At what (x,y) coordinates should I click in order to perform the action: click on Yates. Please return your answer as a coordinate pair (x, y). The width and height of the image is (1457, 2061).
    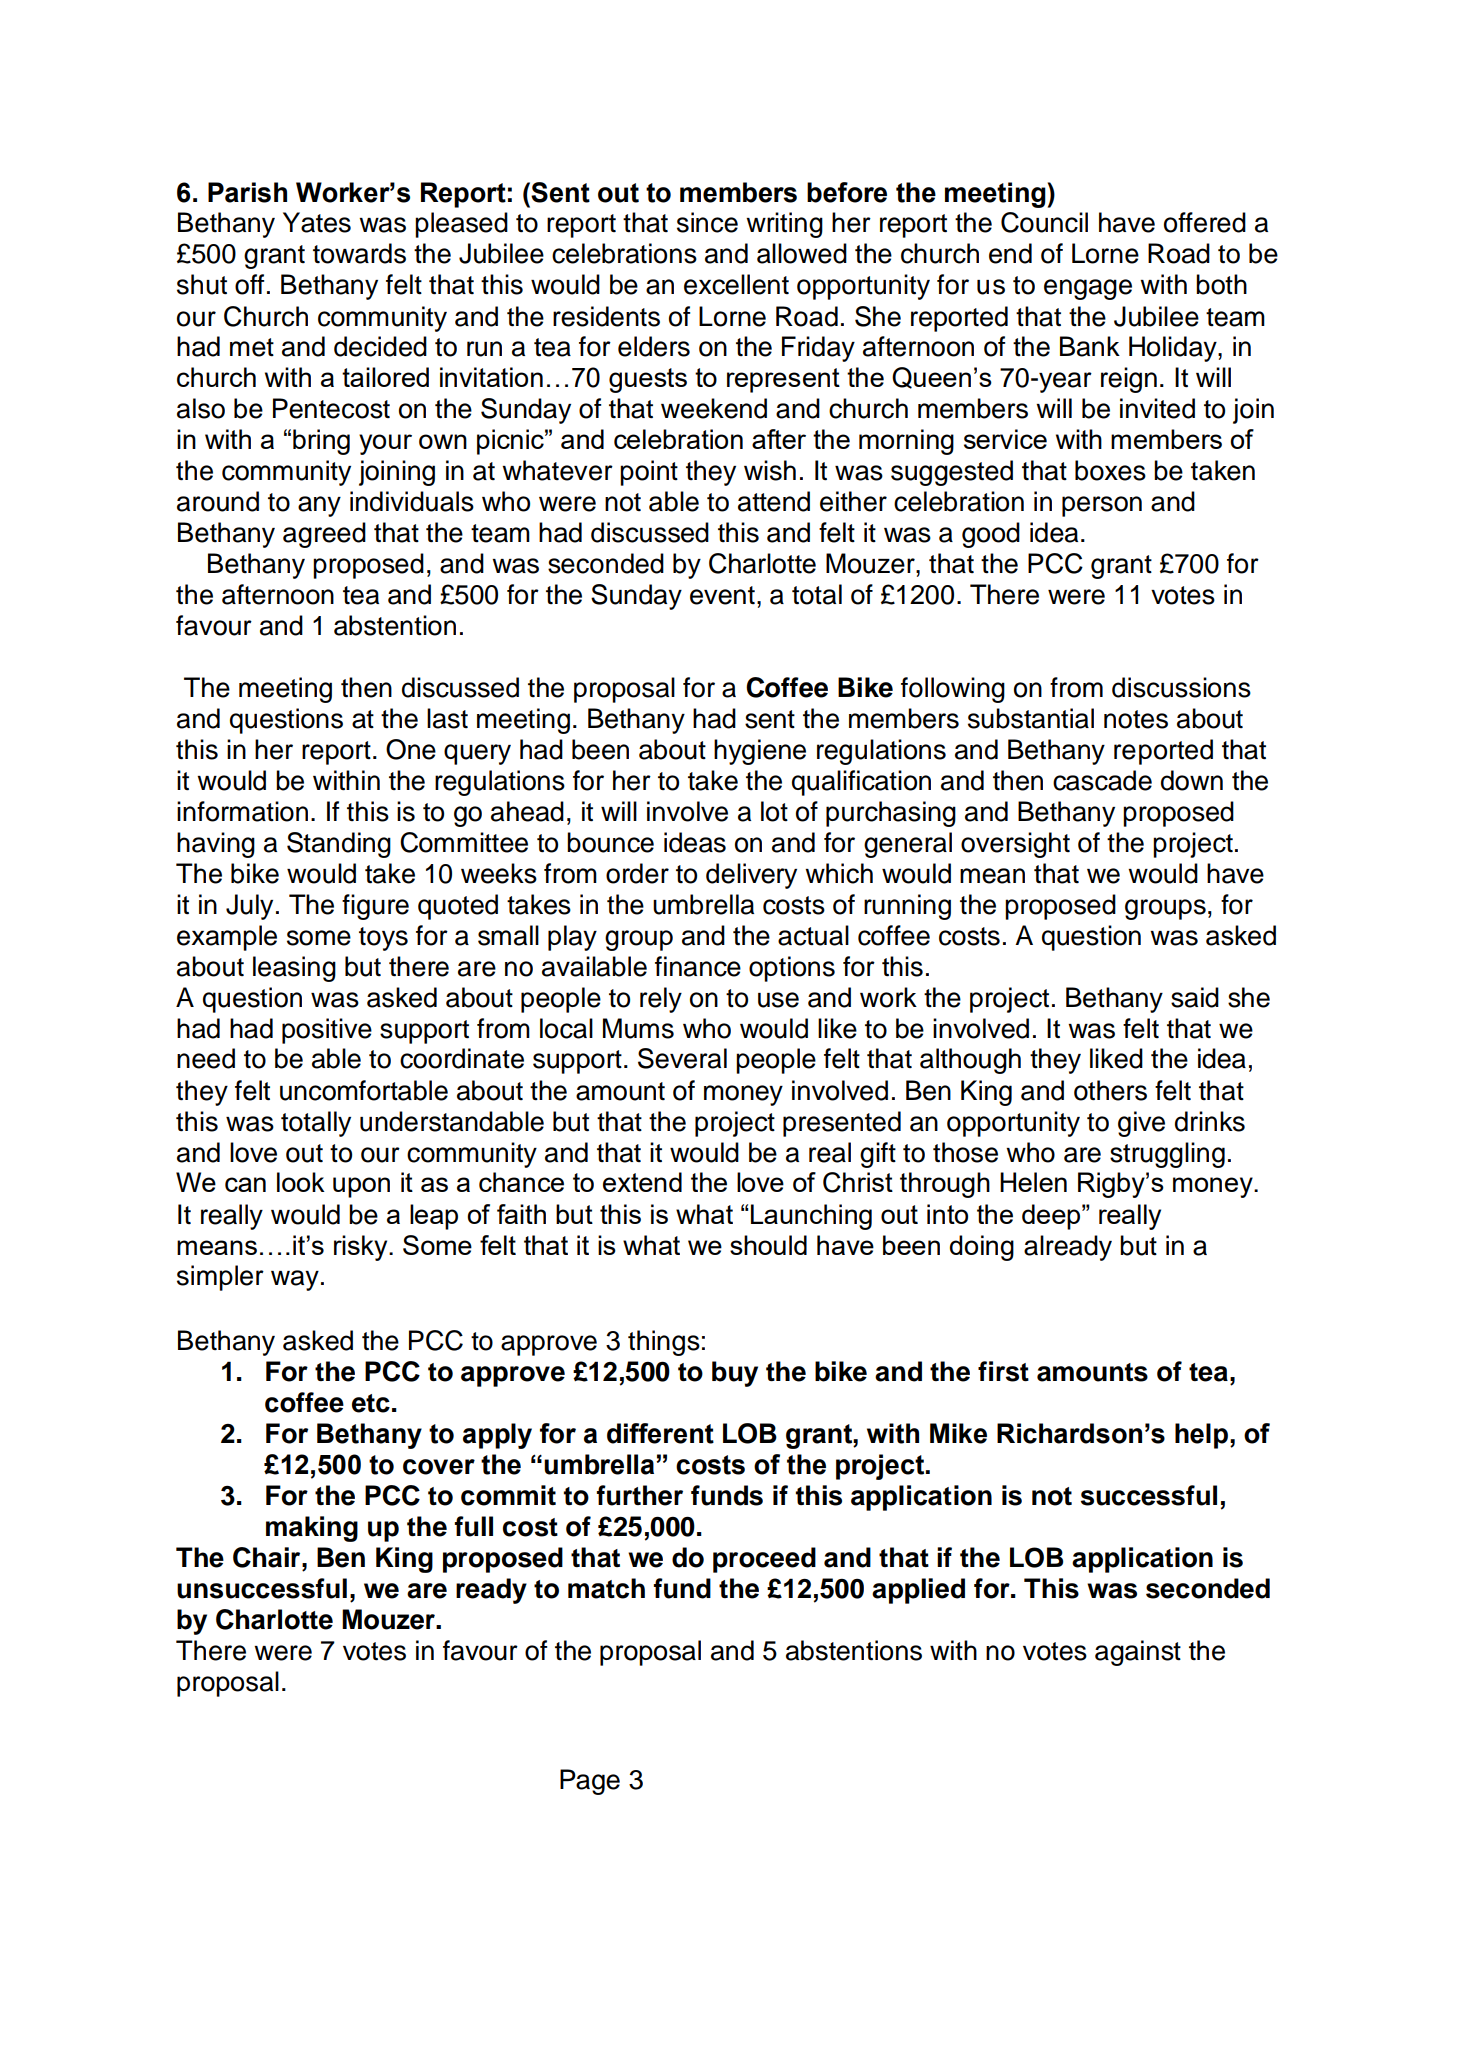
    Looking at the image, I should click on (317, 222).
